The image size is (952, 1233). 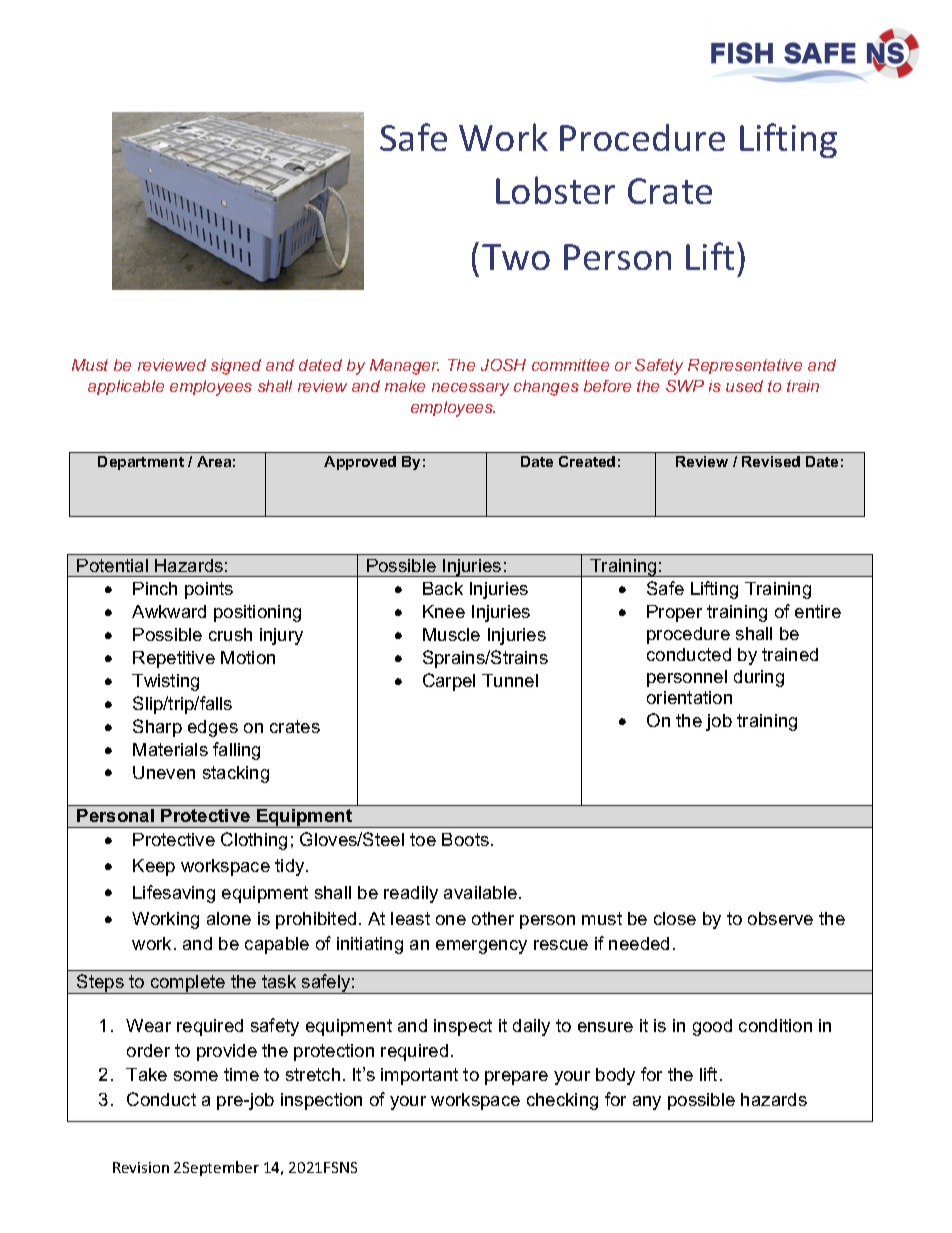 I want to click on important, so click(x=419, y=1076).
